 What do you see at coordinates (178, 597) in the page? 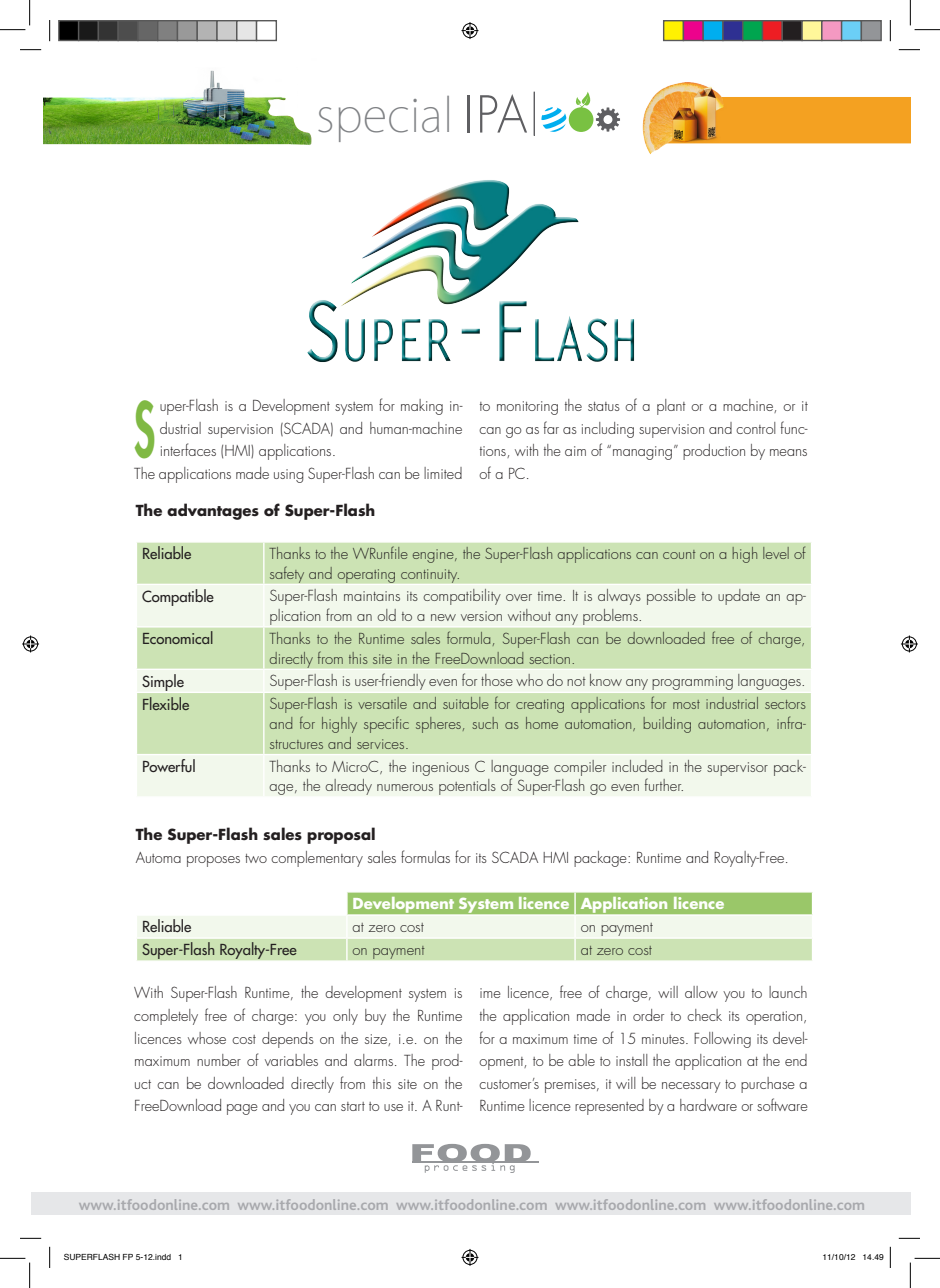
I see `Compatible` at bounding box center [178, 597].
